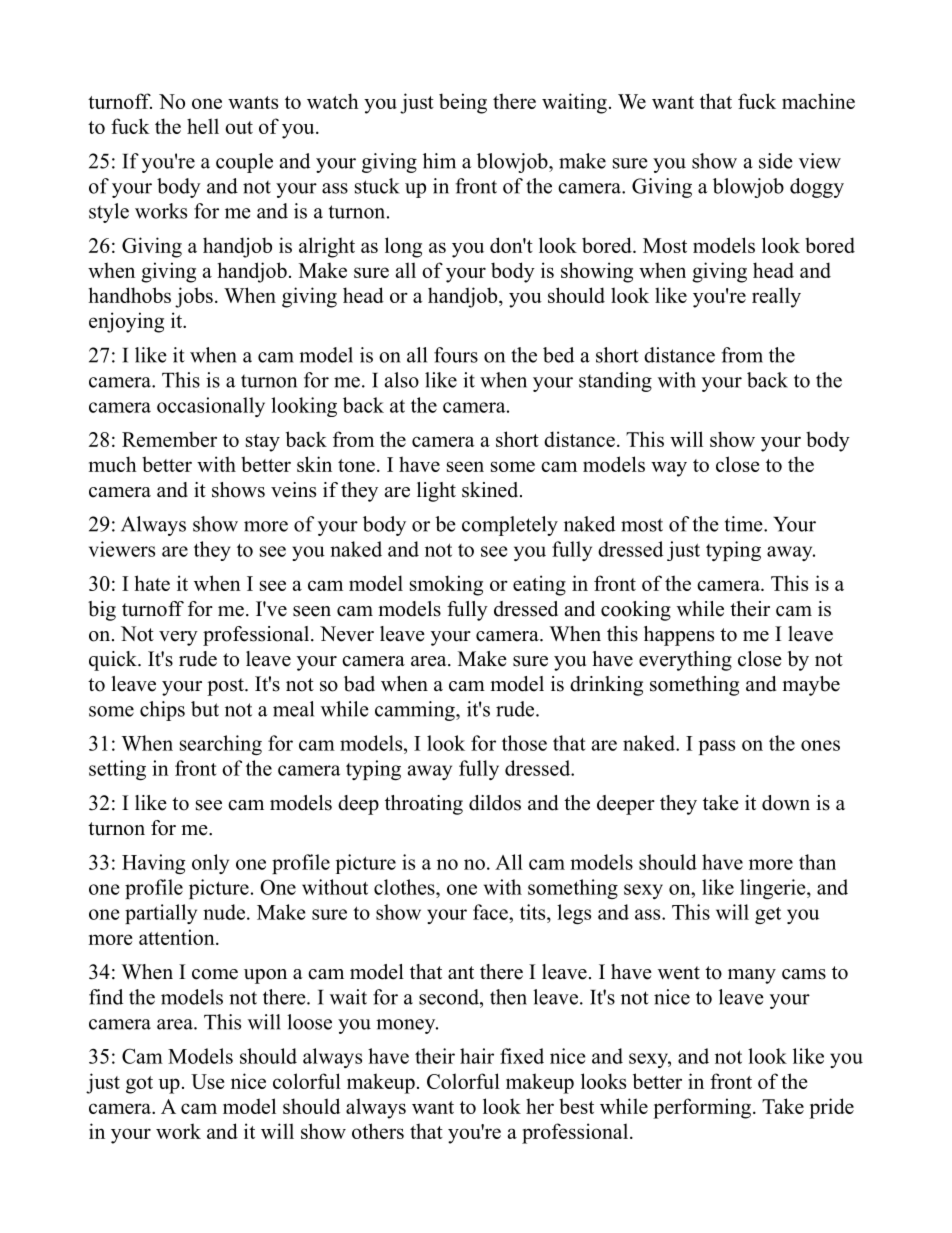  I want to click on really, so click(776, 297).
